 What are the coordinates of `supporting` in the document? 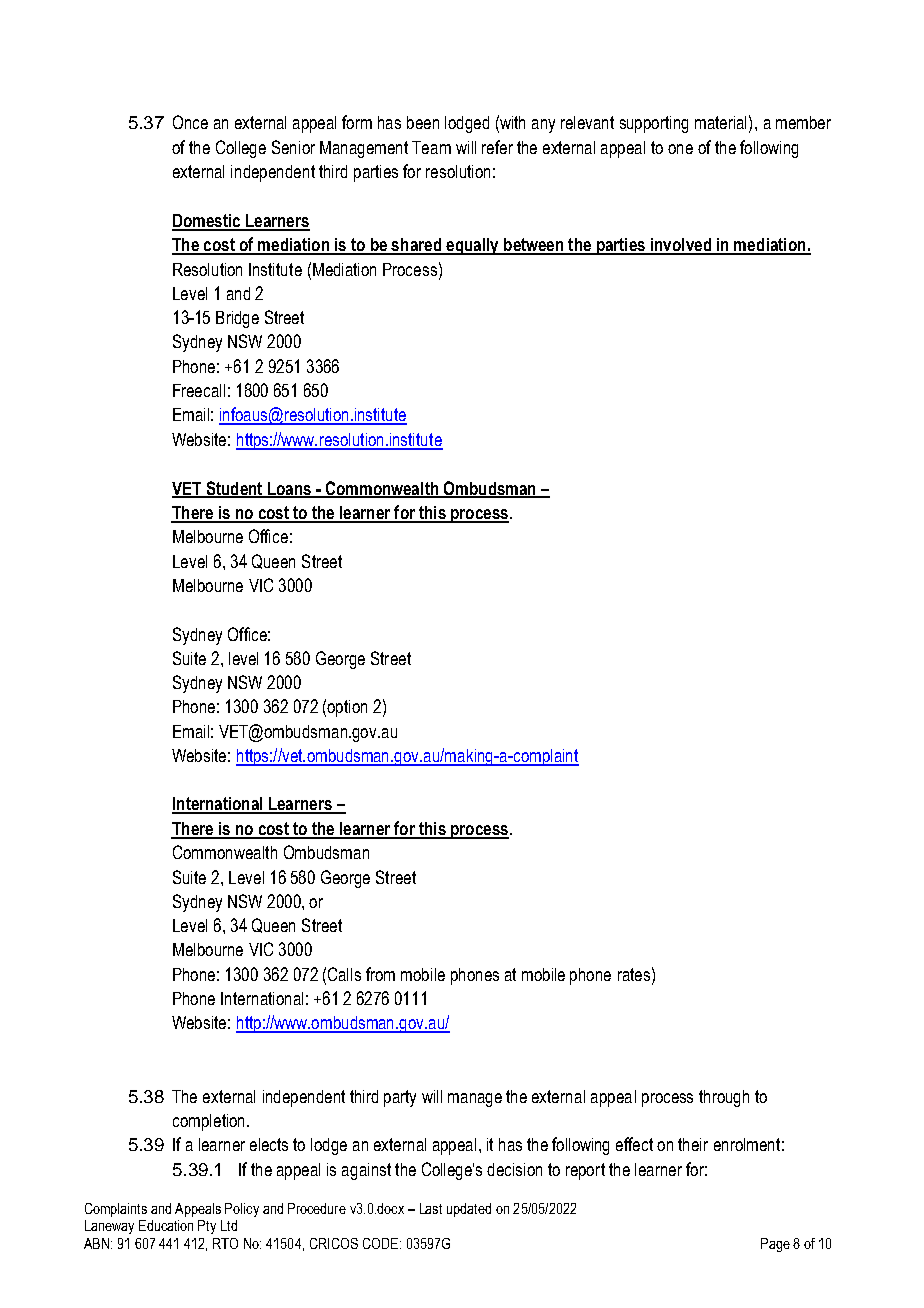 It's located at (654, 124).
